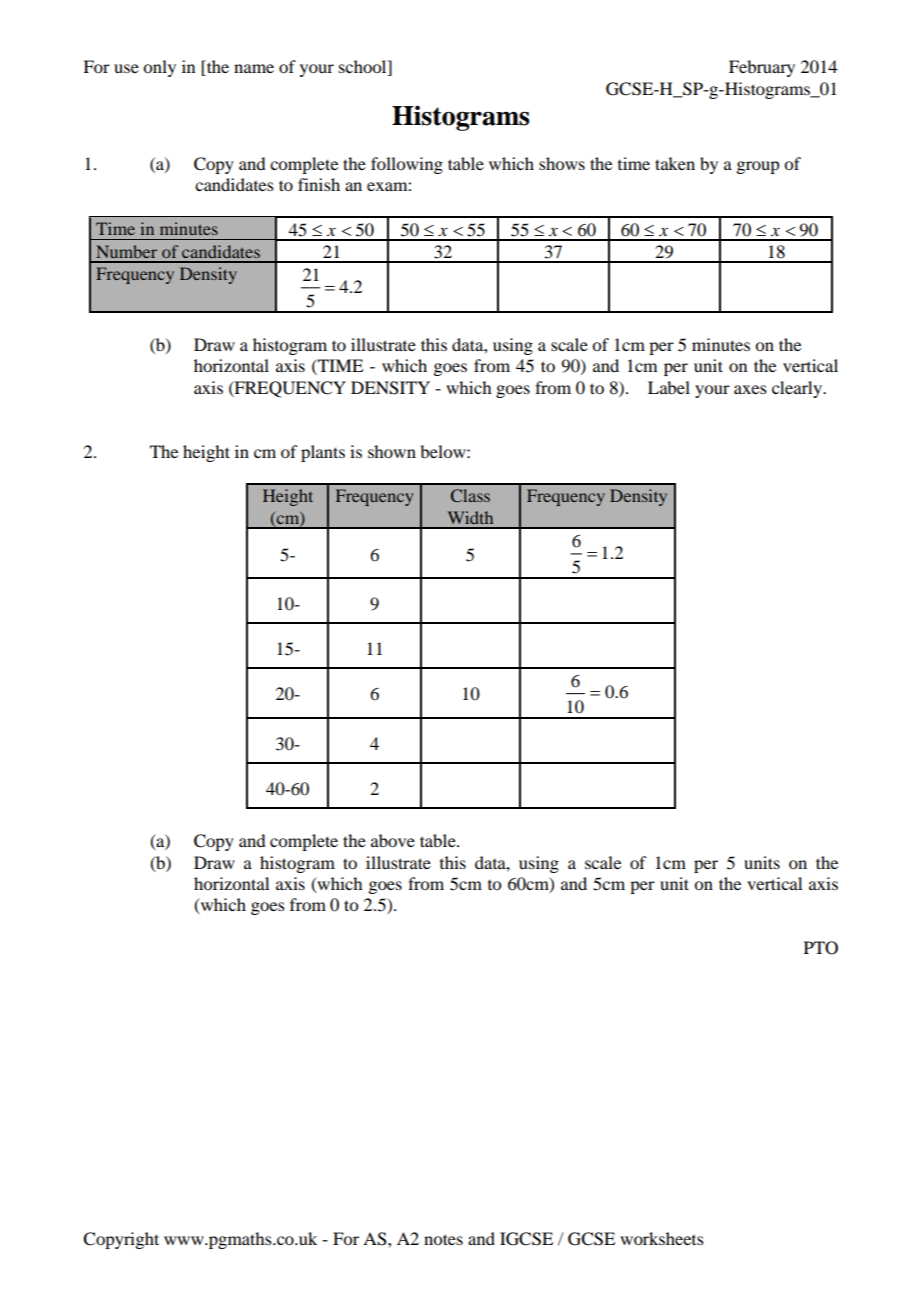  I want to click on following, so click(407, 165).
